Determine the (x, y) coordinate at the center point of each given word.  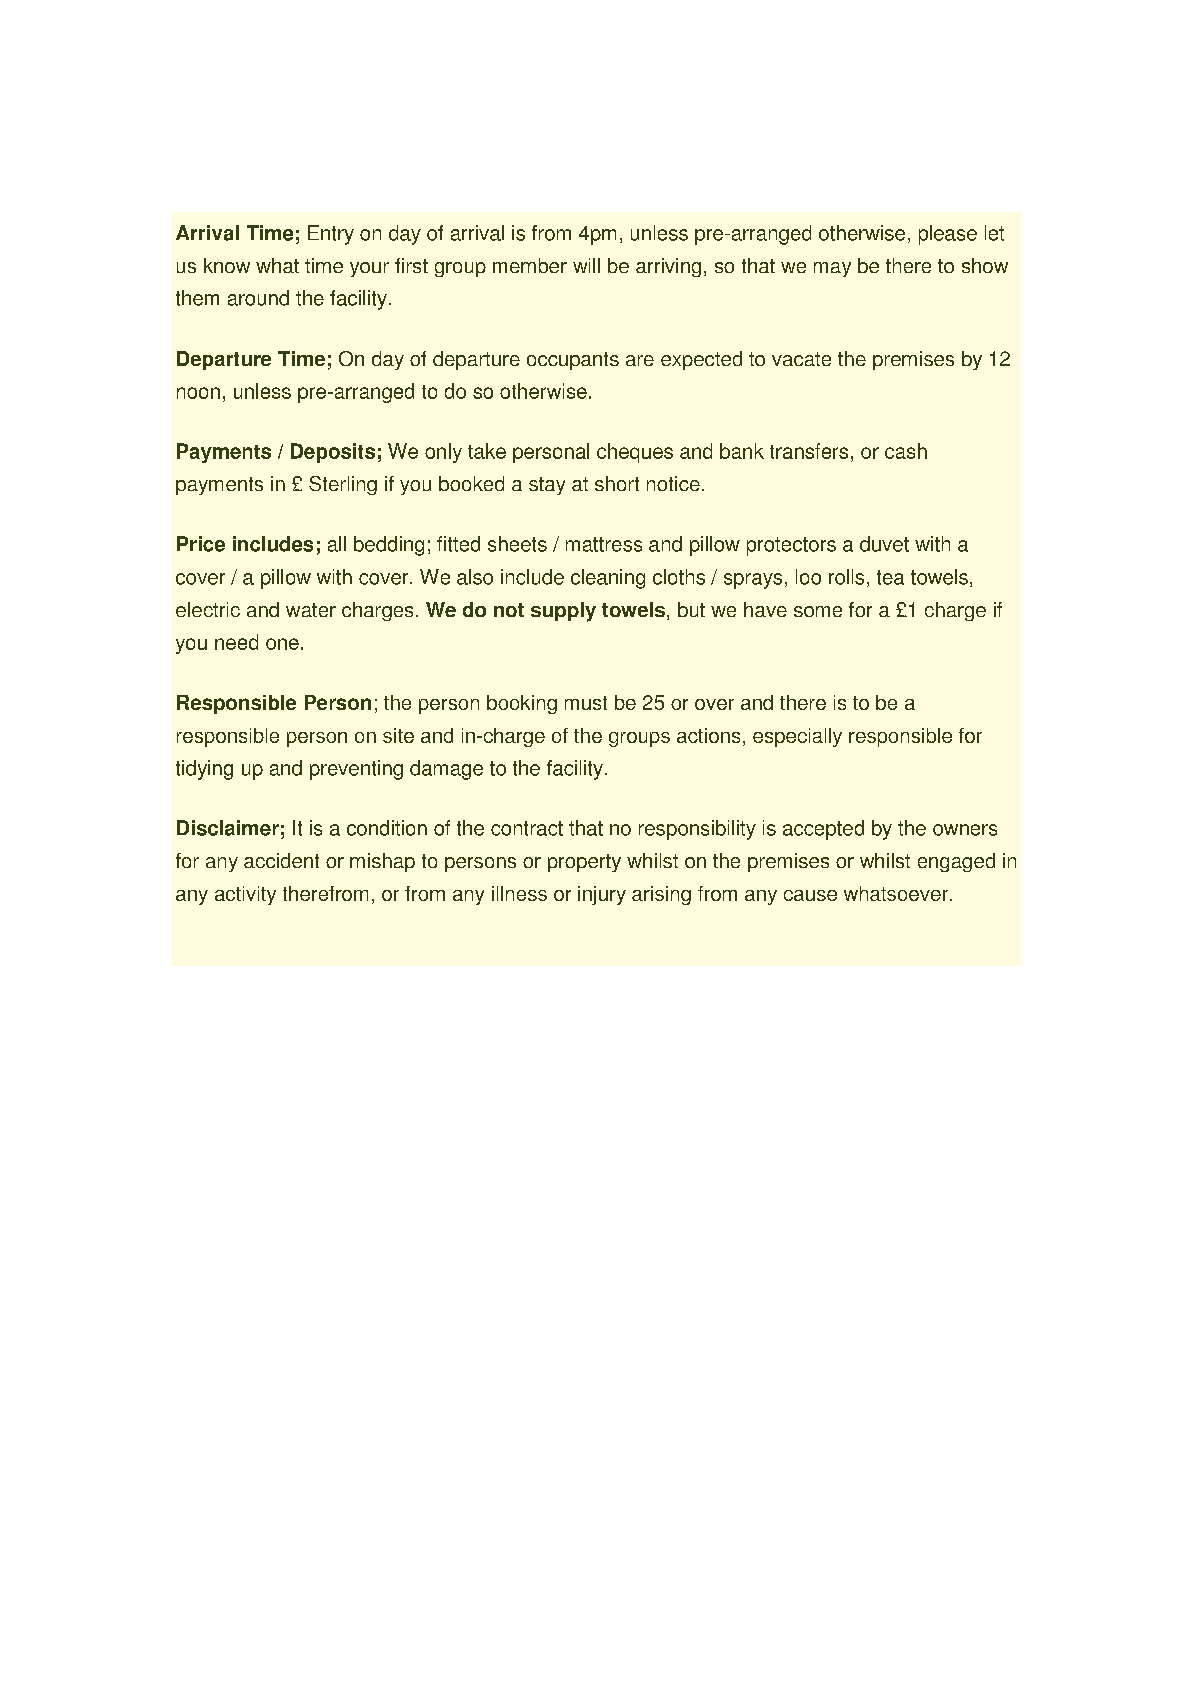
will (586, 265)
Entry (331, 235)
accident (281, 860)
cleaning (608, 579)
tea (890, 577)
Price (201, 544)
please (948, 235)
